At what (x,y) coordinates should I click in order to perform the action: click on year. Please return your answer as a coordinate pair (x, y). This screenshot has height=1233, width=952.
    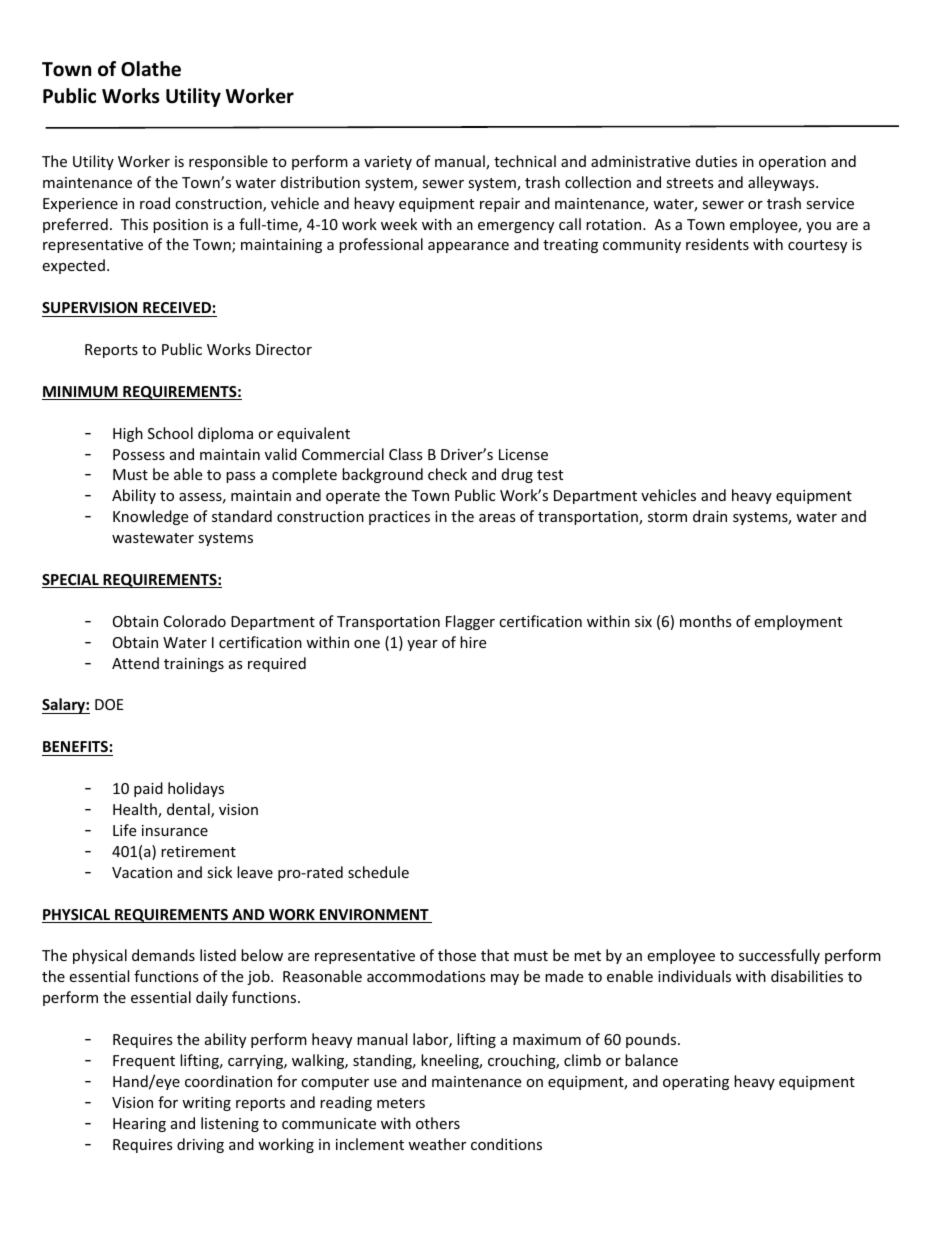
    Looking at the image, I should click on (422, 645).
